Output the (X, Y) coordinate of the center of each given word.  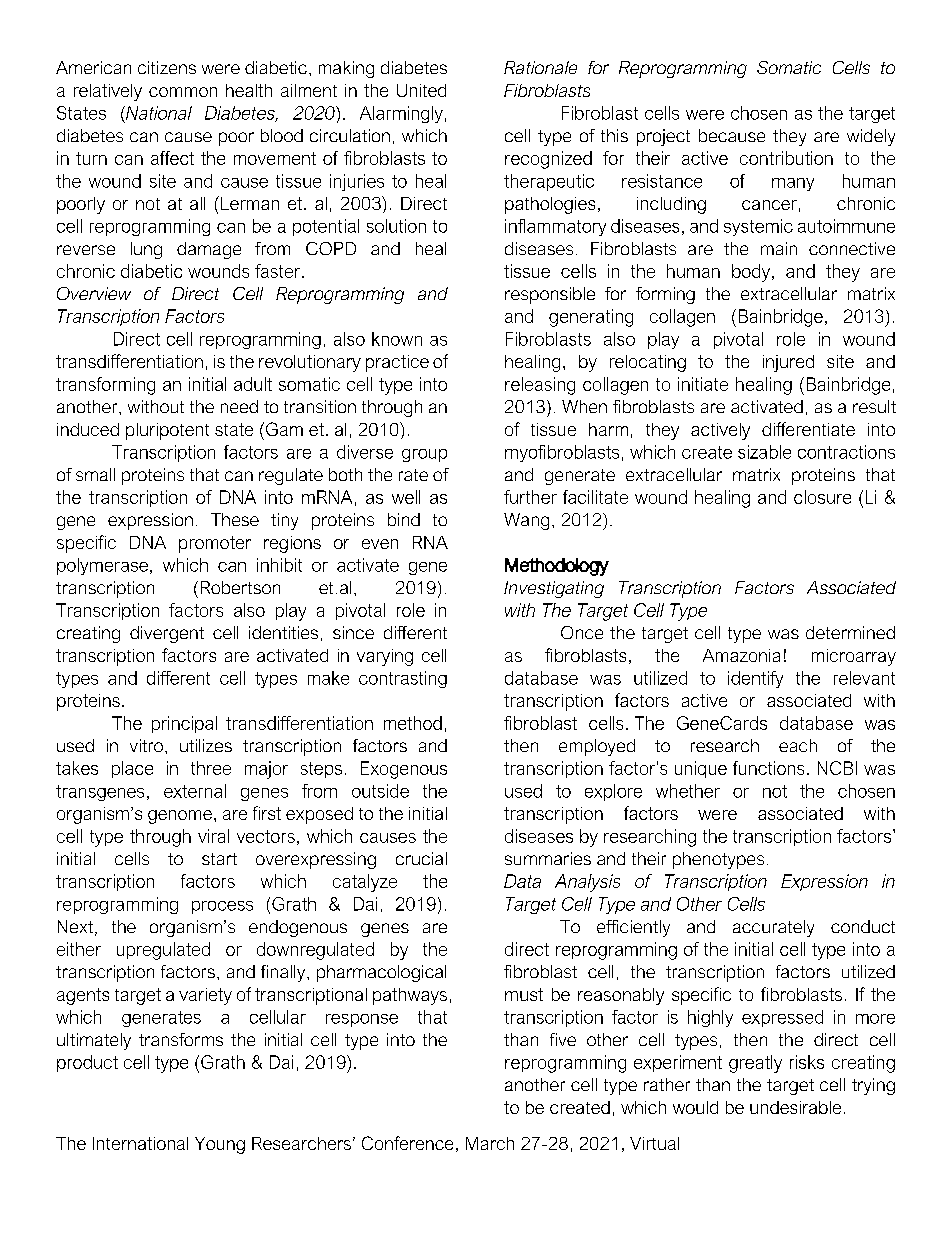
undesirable (795, 1107)
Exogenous (404, 770)
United (421, 90)
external (195, 791)
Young (220, 1145)
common (183, 92)
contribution (786, 158)
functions (768, 768)
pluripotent (167, 431)
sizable (764, 452)
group (424, 455)
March (490, 1143)
